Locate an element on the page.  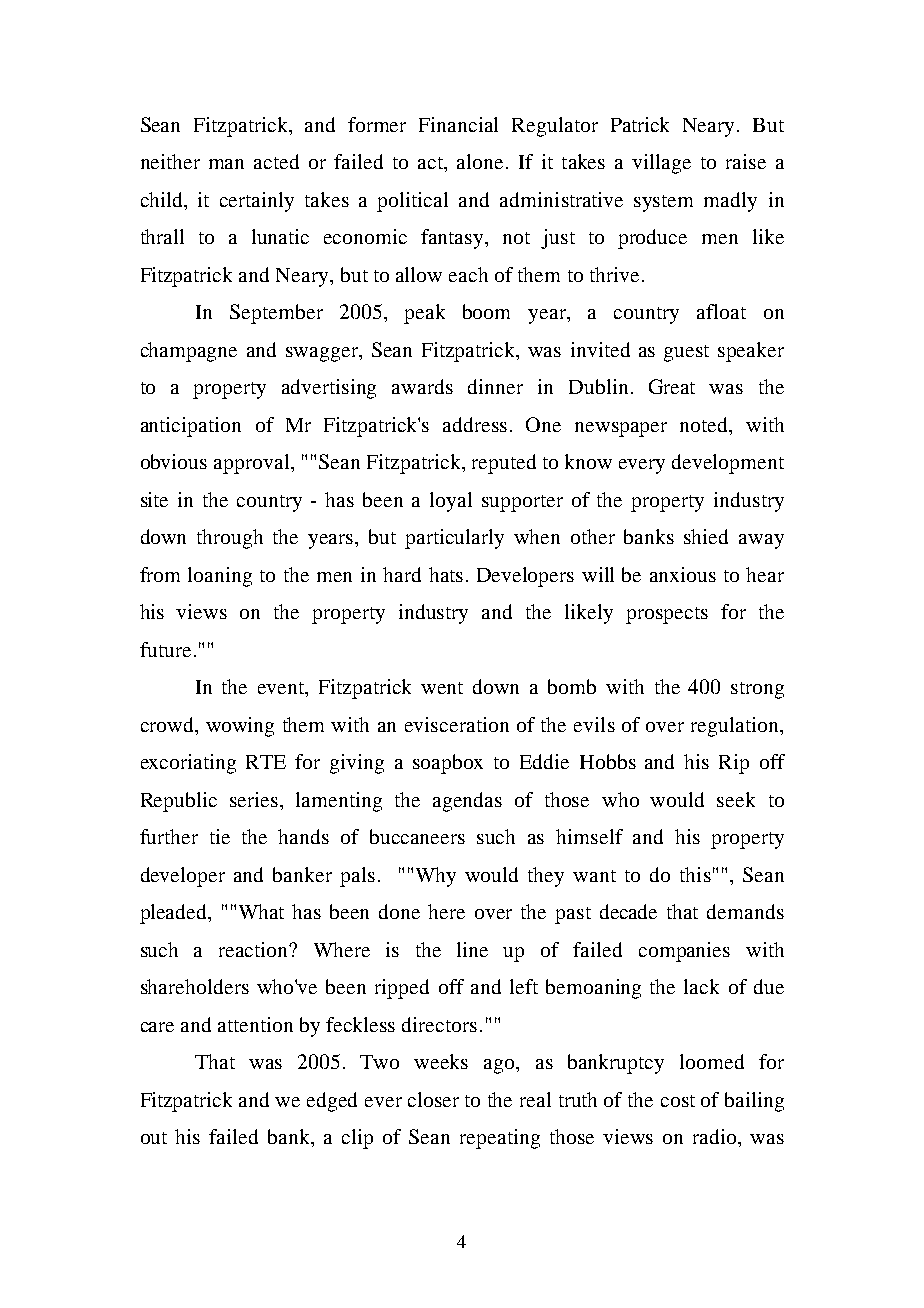
prospects is located at coordinates (667, 615).
